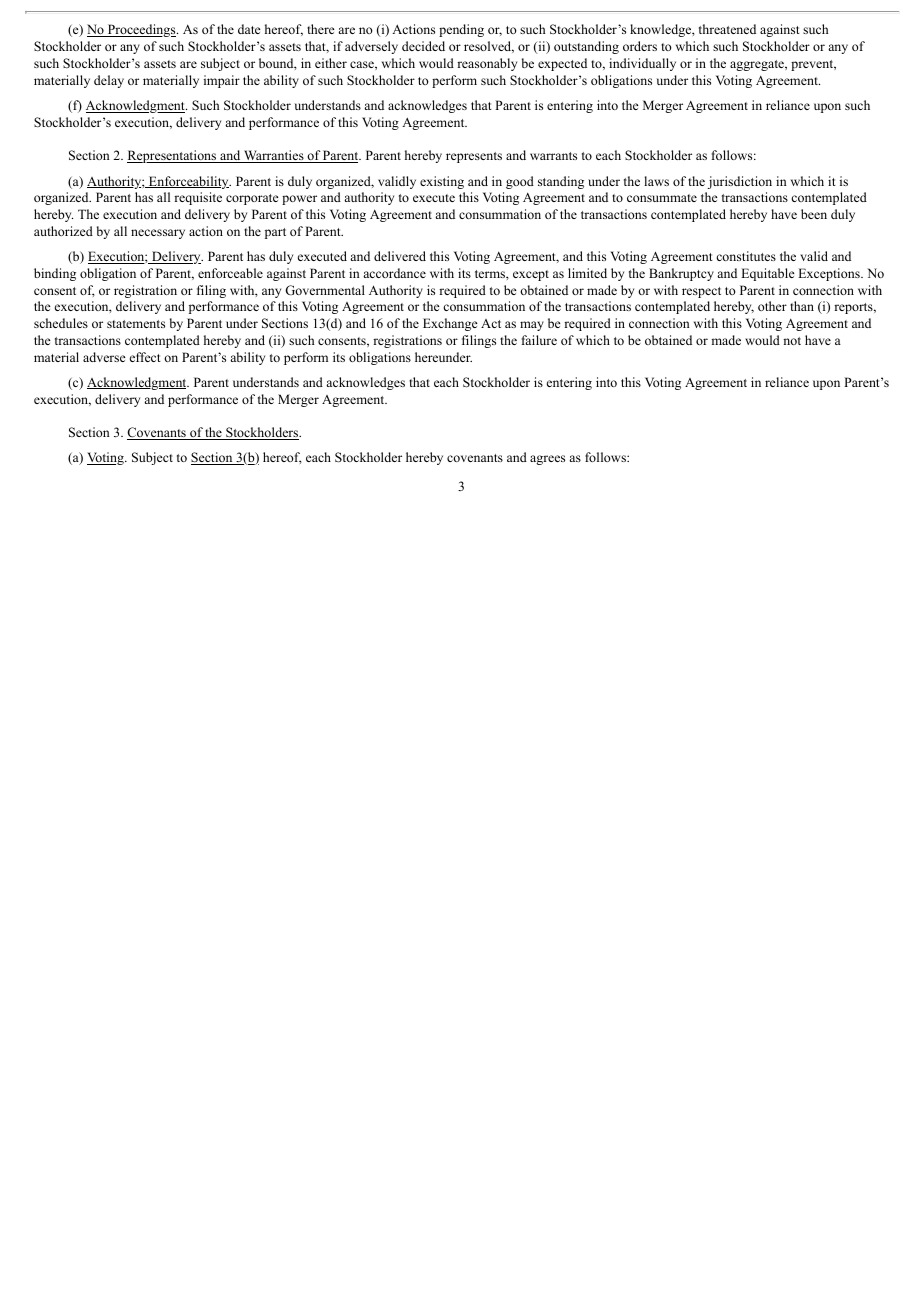  I want to click on Proceedings, so click(141, 30).
